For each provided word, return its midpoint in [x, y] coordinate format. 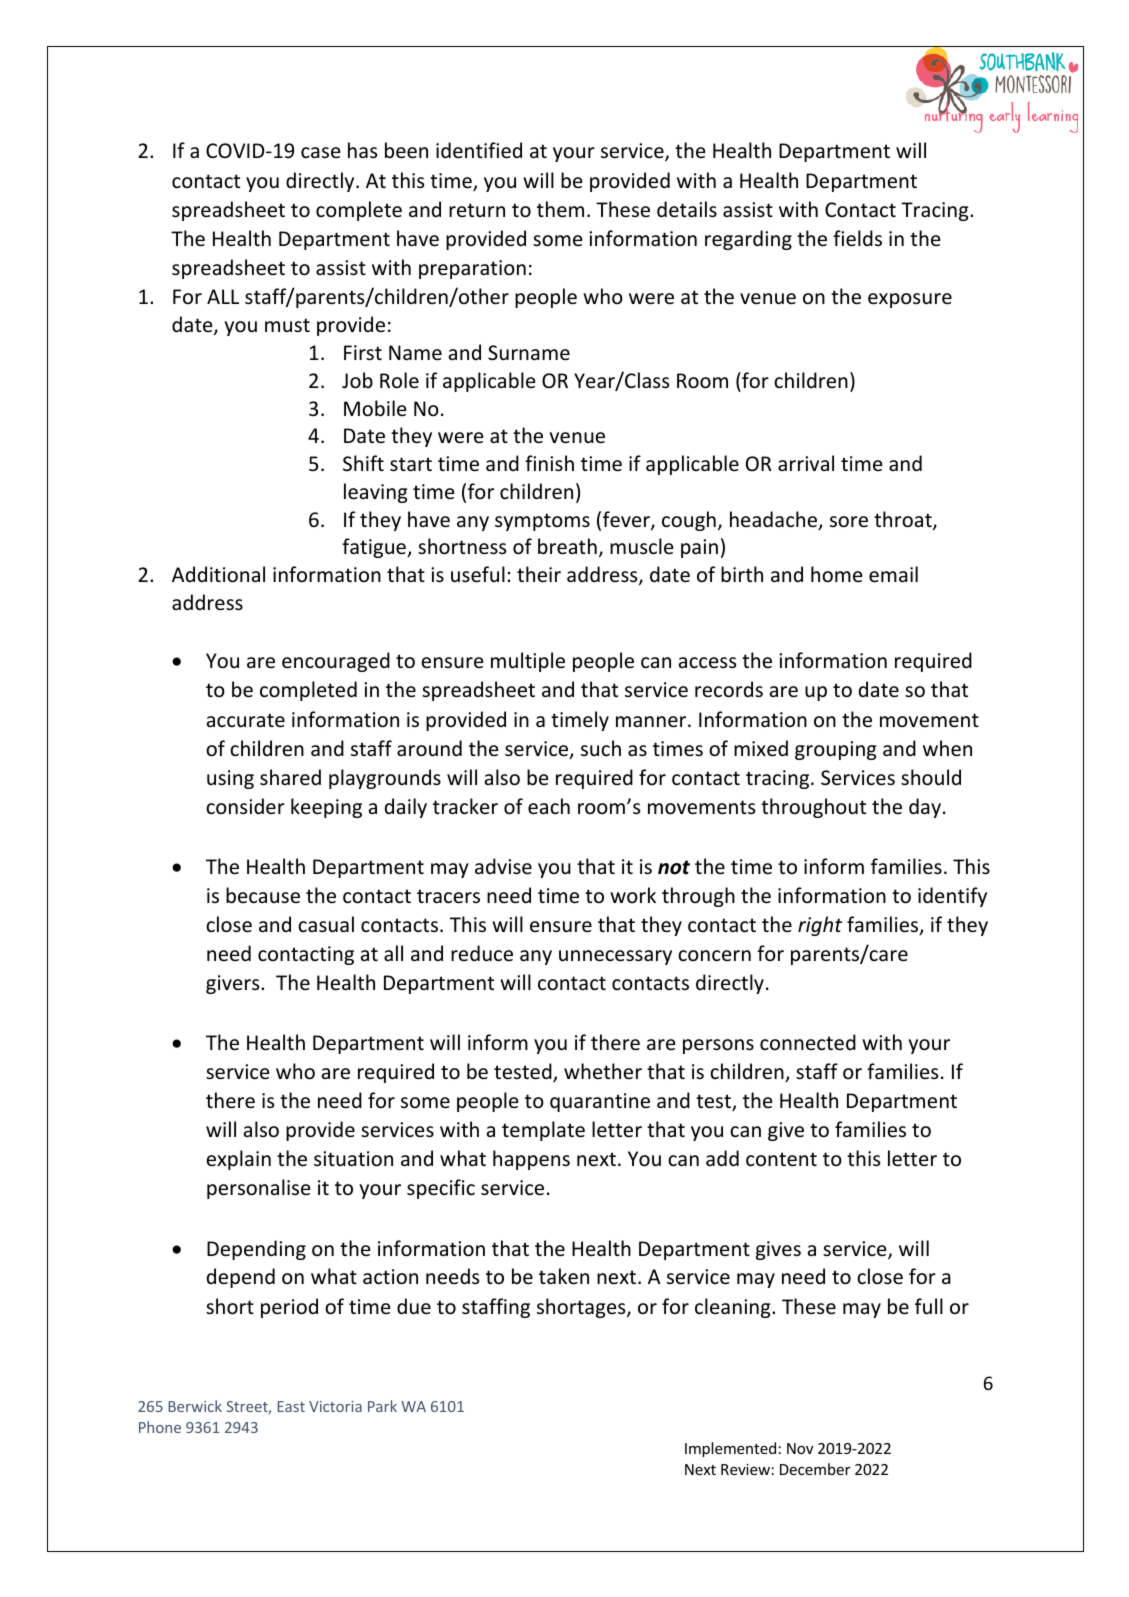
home [836, 574]
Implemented [730, 1449]
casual [326, 924]
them [560, 209]
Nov [800, 1448]
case [320, 152]
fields [857, 238]
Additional [218, 574]
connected [808, 1042]
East [291, 1406]
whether [603, 1071]
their [539, 574]
